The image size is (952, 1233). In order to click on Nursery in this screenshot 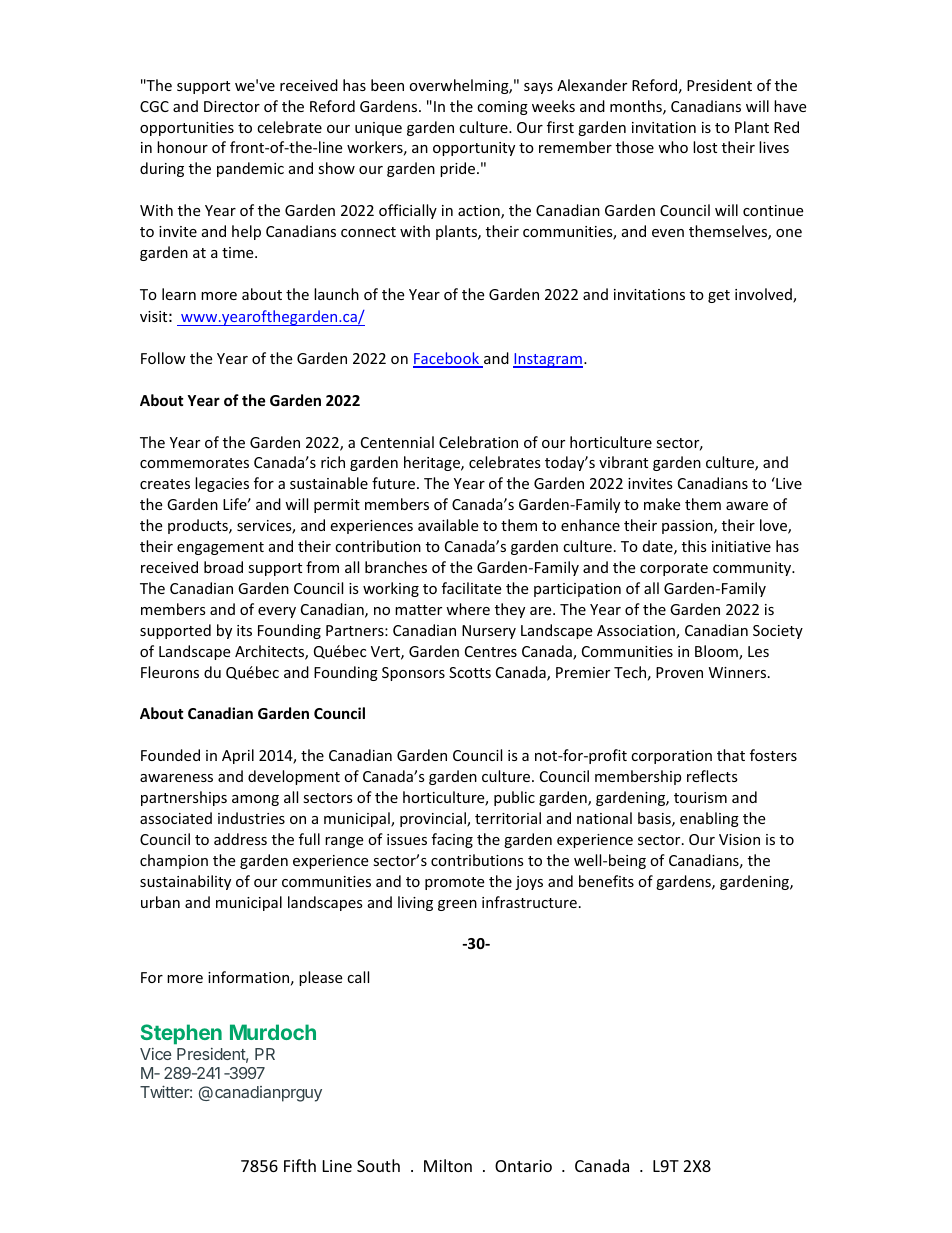, I will do `click(489, 632)`.
